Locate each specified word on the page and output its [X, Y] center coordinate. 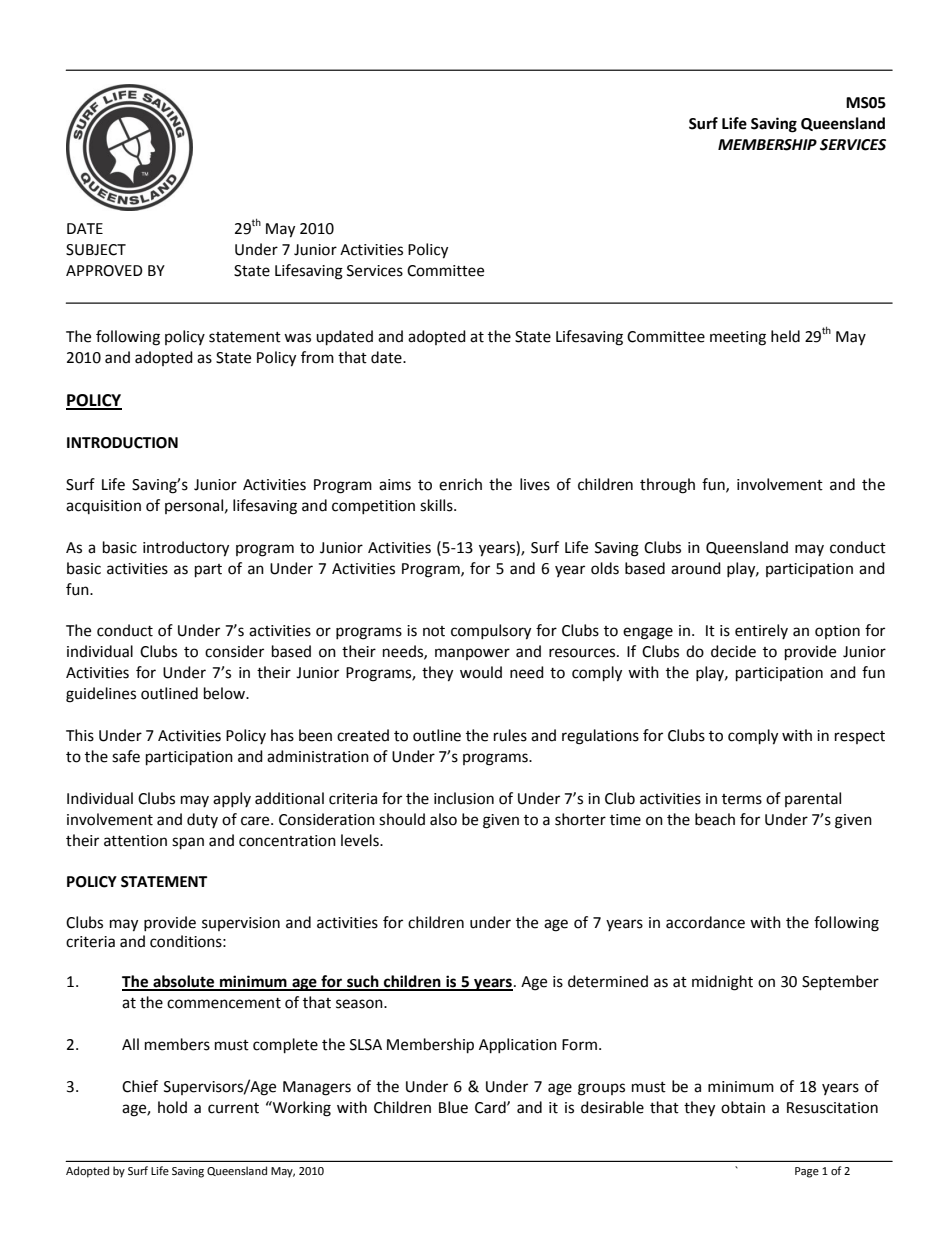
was [297, 338]
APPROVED [104, 271]
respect [860, 737]
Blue [453, 1107]
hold [172, 1107]
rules [510, 735]
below [225, 693]
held [785, 336]
